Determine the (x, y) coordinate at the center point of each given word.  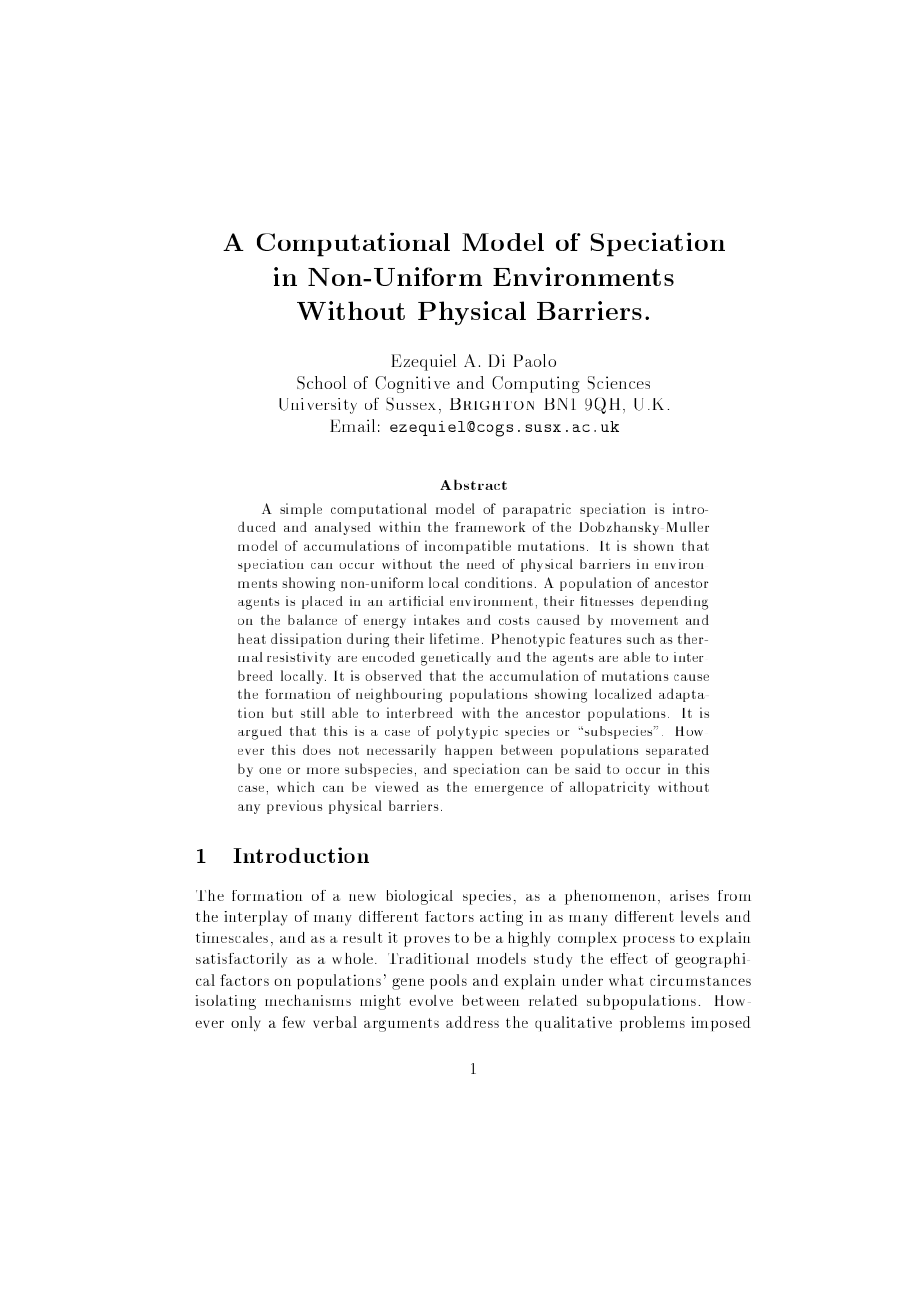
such (641, 638)
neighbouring (399, 696)
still (313, 712)
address (472, 1022)
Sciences (619, 382)
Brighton (492, 404)
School (321, 382)
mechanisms (308, 1000)
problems (652, 1023)
